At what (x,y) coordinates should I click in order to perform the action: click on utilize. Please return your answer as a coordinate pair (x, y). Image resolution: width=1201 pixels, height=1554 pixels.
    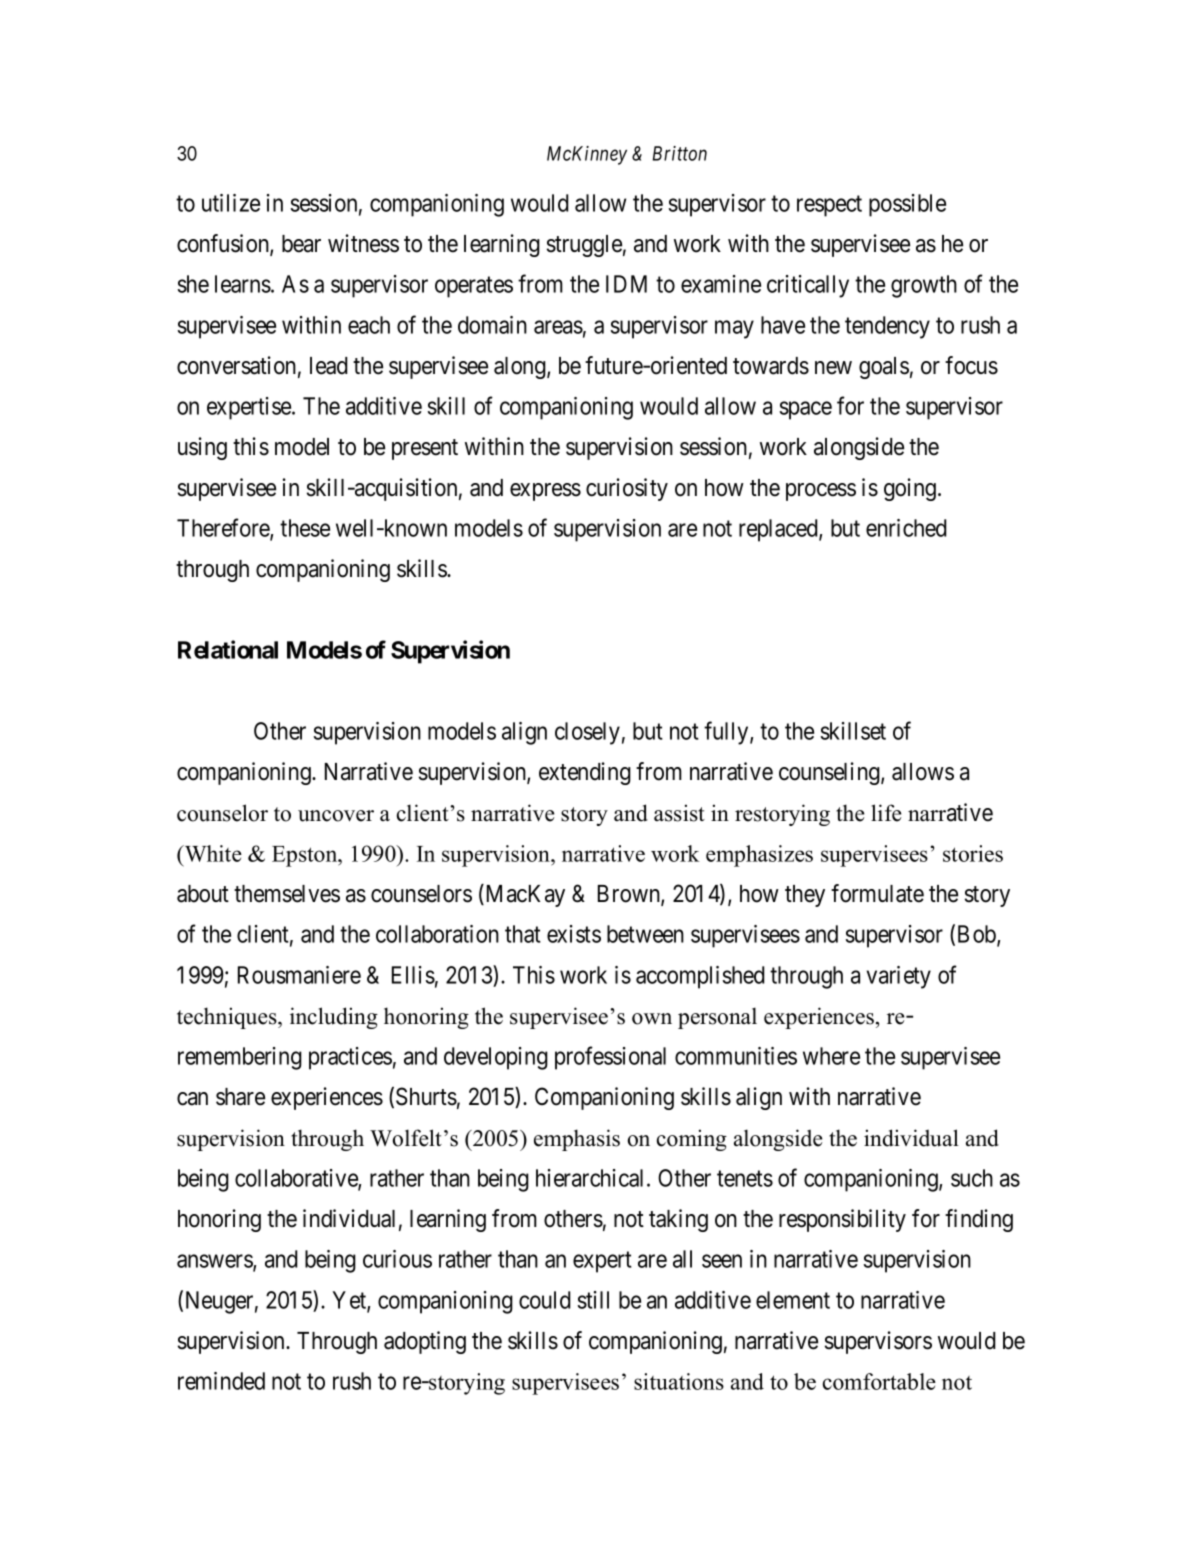
    Looking at the image, I should click on (231, 203).
